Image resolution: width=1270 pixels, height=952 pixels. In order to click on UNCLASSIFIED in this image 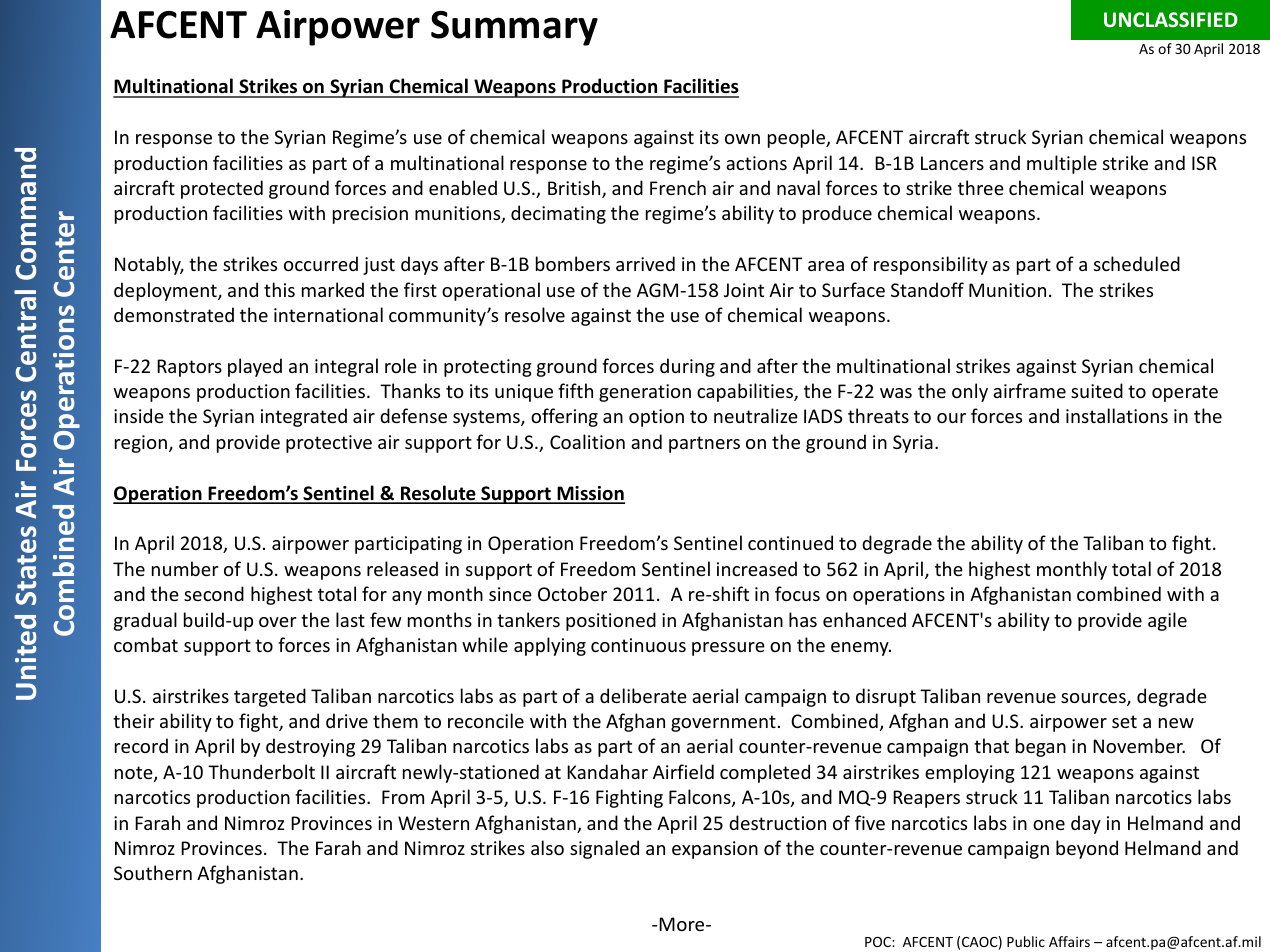, I will do `click(1171, 20)`.
